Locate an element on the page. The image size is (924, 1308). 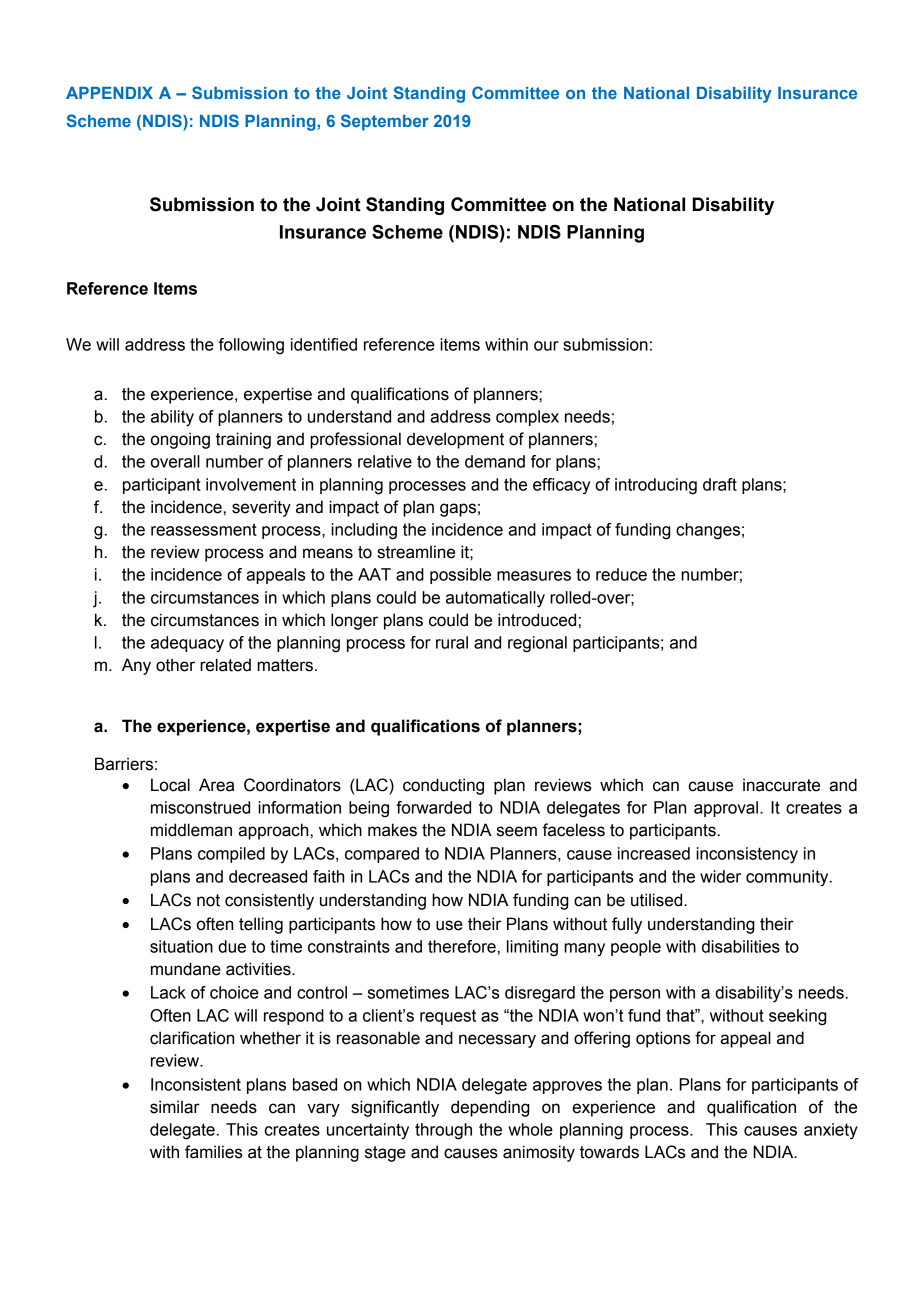
similar is located at coordinates (175, 1107).
